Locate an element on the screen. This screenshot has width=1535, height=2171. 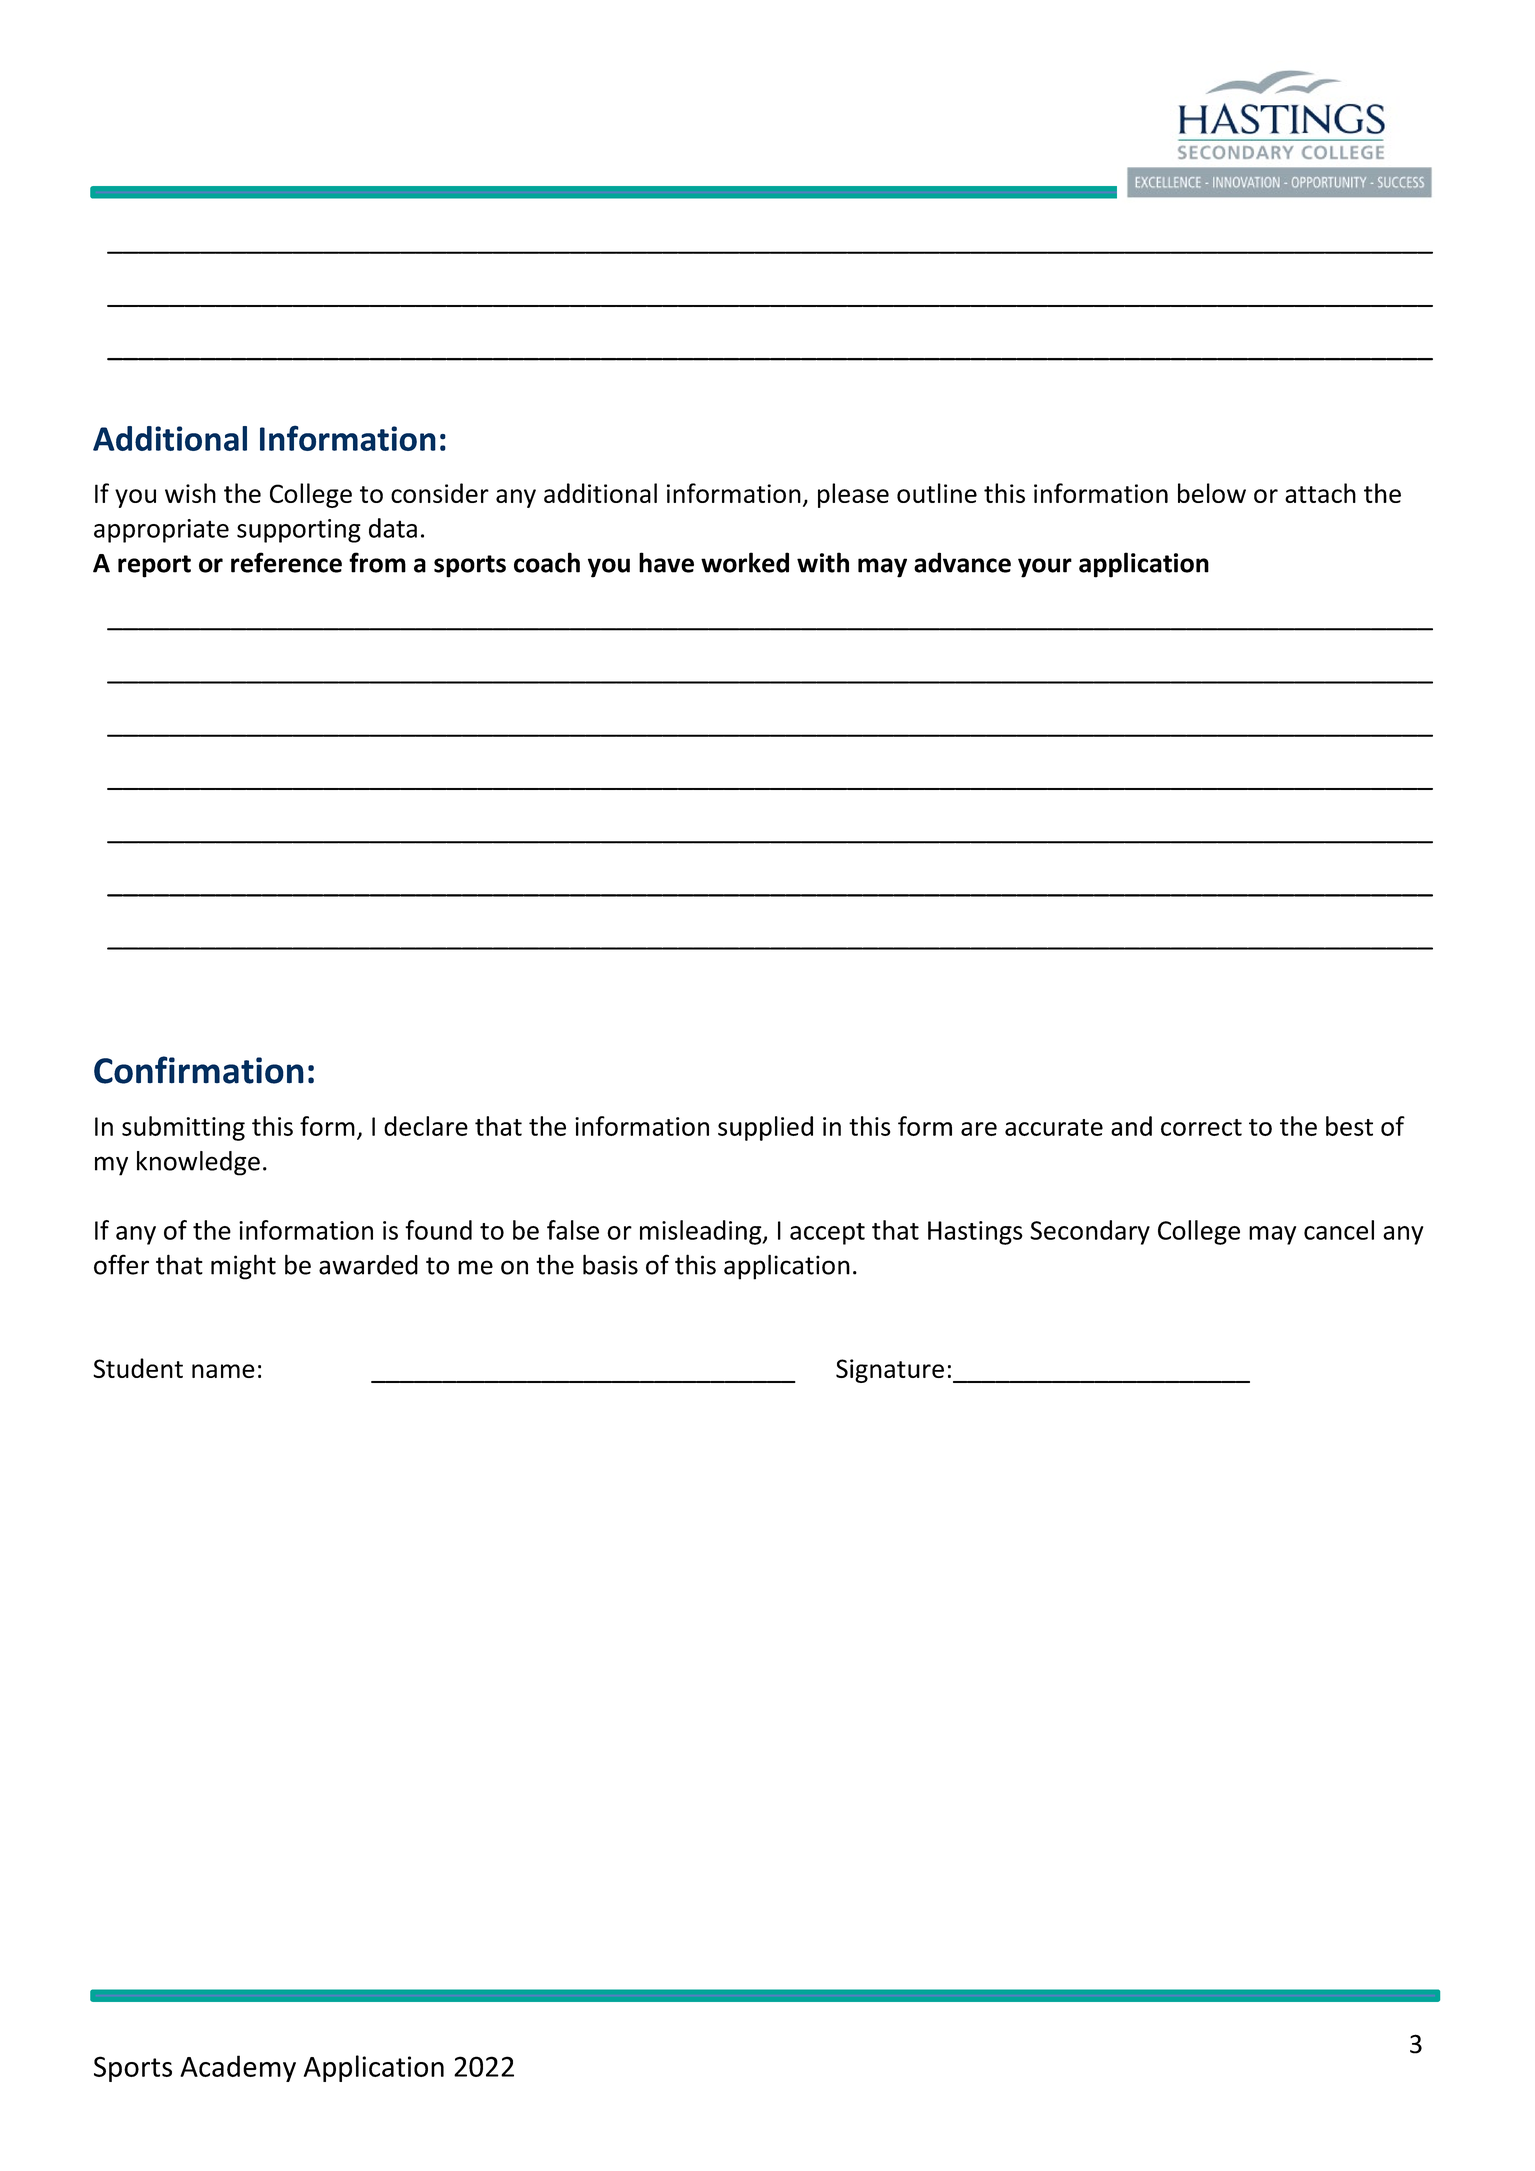
Confirmation is located at coordinates (199, 1070).
